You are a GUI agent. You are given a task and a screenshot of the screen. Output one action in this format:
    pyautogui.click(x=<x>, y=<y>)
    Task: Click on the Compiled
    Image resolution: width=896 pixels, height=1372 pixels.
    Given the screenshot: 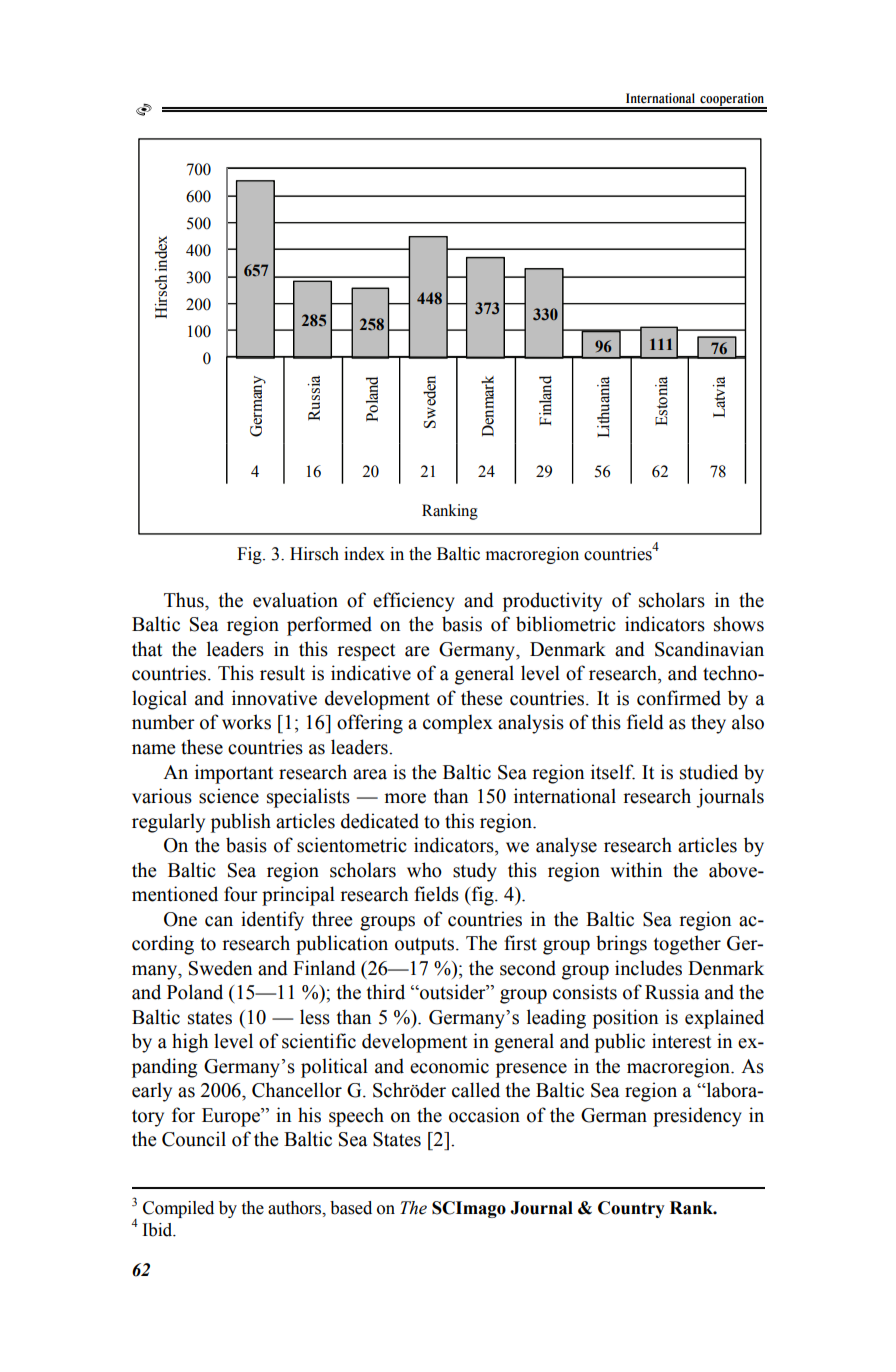 What is the action you would take?
    pyautogui.click(x=178, y=1209)
